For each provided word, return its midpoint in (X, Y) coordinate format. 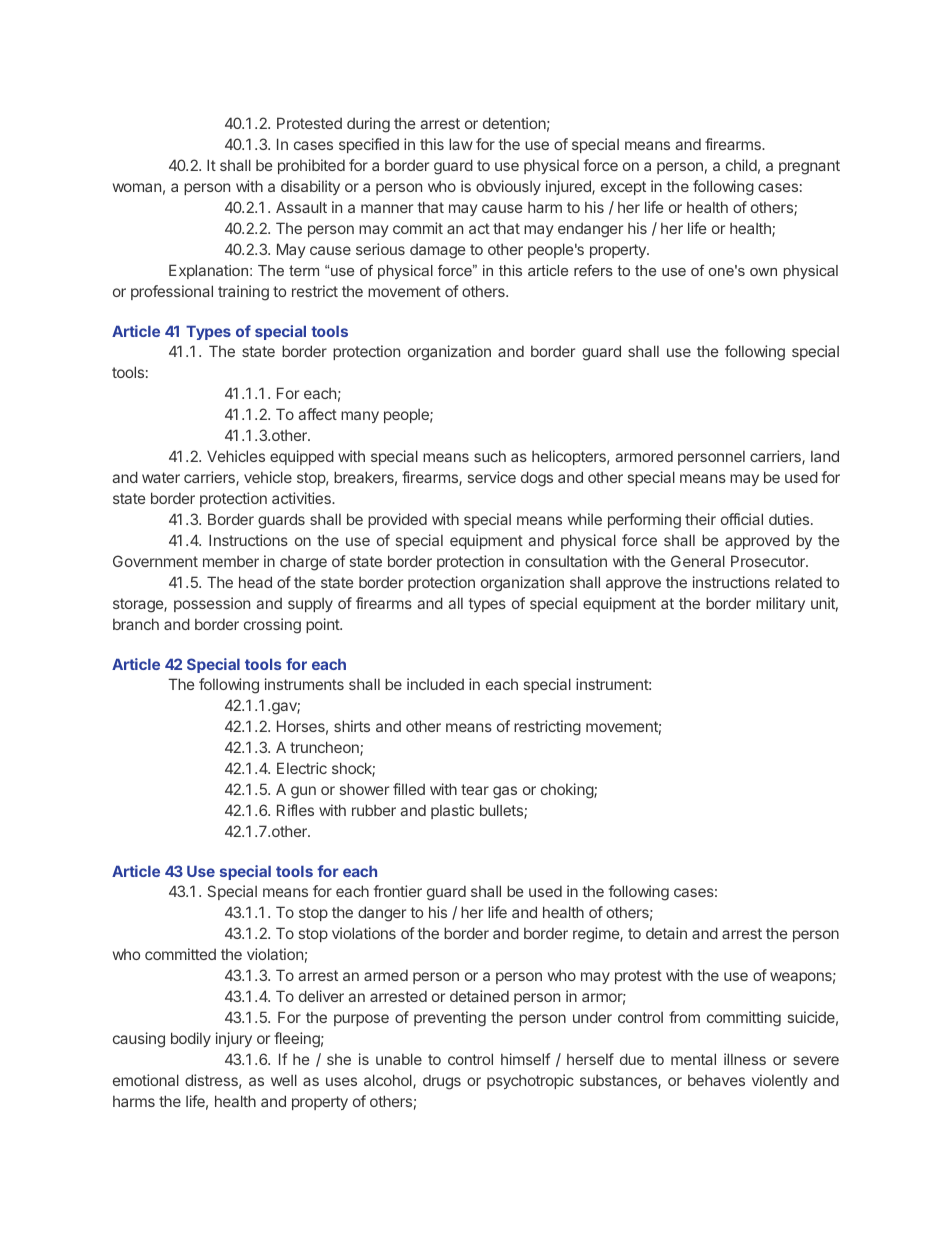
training (243, 293)
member (231, 561)
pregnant (809, 167)
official (742, 519)
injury (234, 1039)
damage (438, 251)
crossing (272, 626)
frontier (397, 891)
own (763, 272)
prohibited (311, 166)
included (435, 684)
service (492, 477)
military (780, 604)
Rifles (295, 810)
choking (568, 791)
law (461, 144)
